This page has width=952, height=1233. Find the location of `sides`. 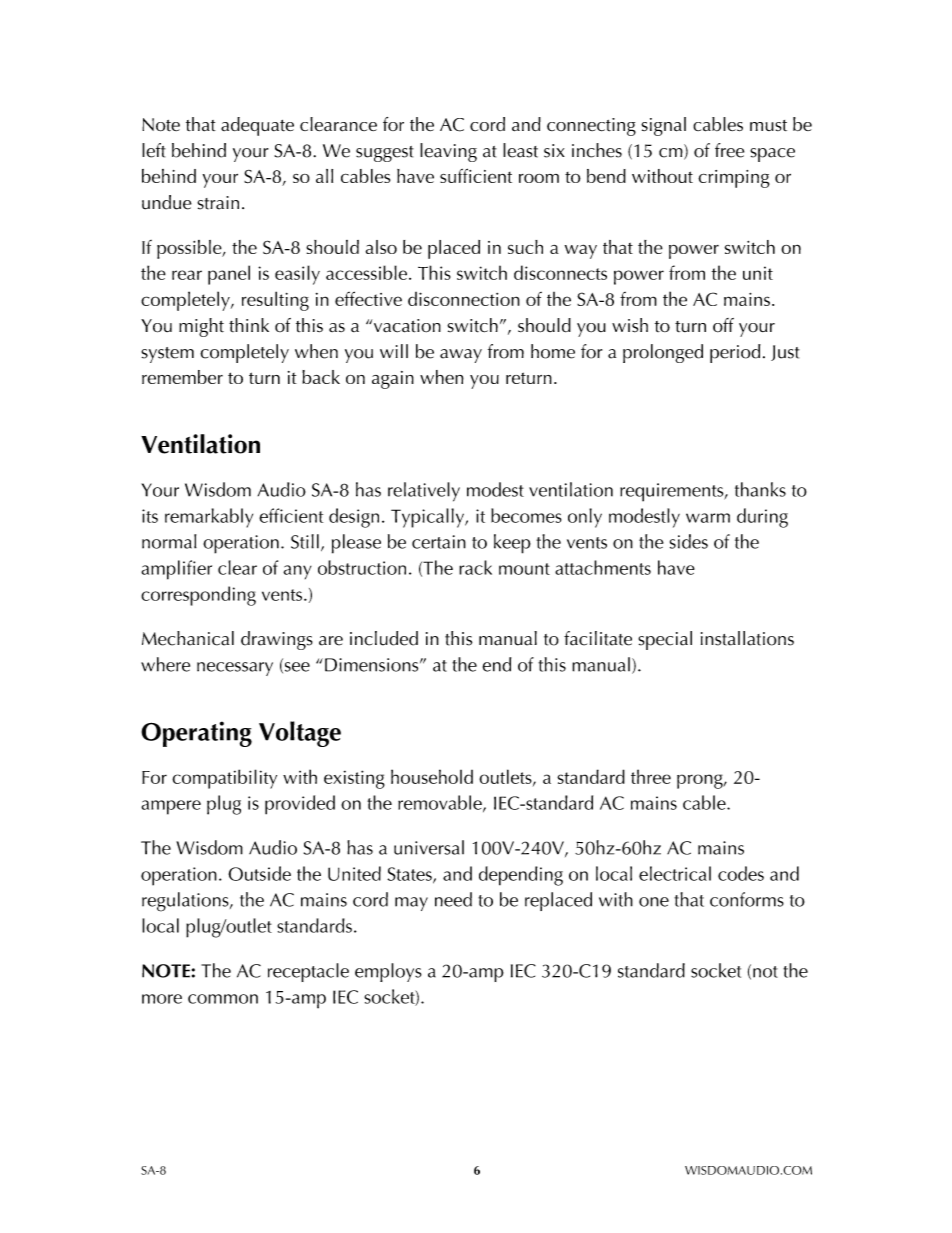

sides is located at coordinates (689, 541).
